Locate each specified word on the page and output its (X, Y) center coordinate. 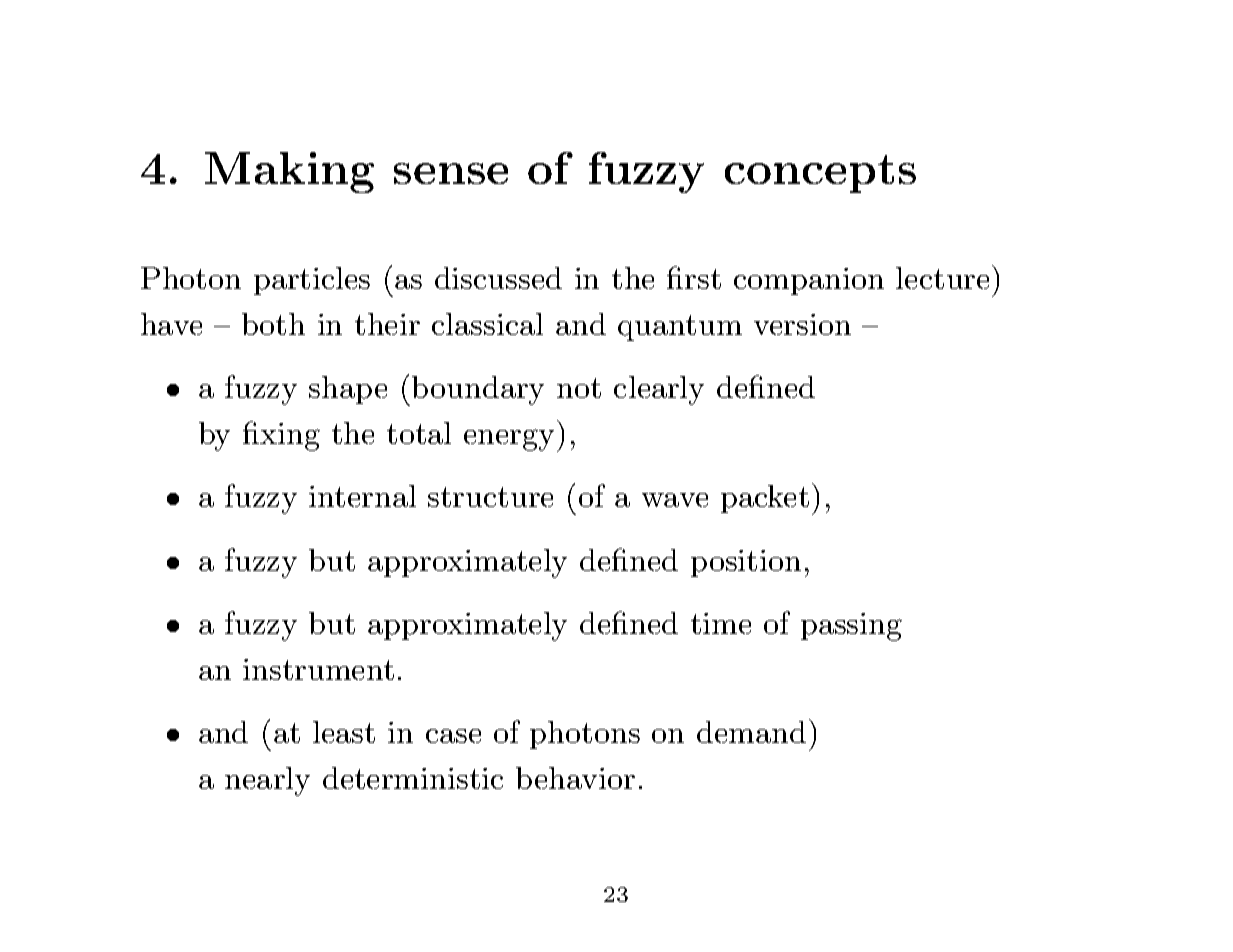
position (746, 563)
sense (451, 173)
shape (348, 390)
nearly (267, 781)
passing (851, 627)
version (802, 324)
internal (362, 496)
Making (289, 172)
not (579, 388)
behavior (575, 778)
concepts (820, 174)
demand (751, 732)
